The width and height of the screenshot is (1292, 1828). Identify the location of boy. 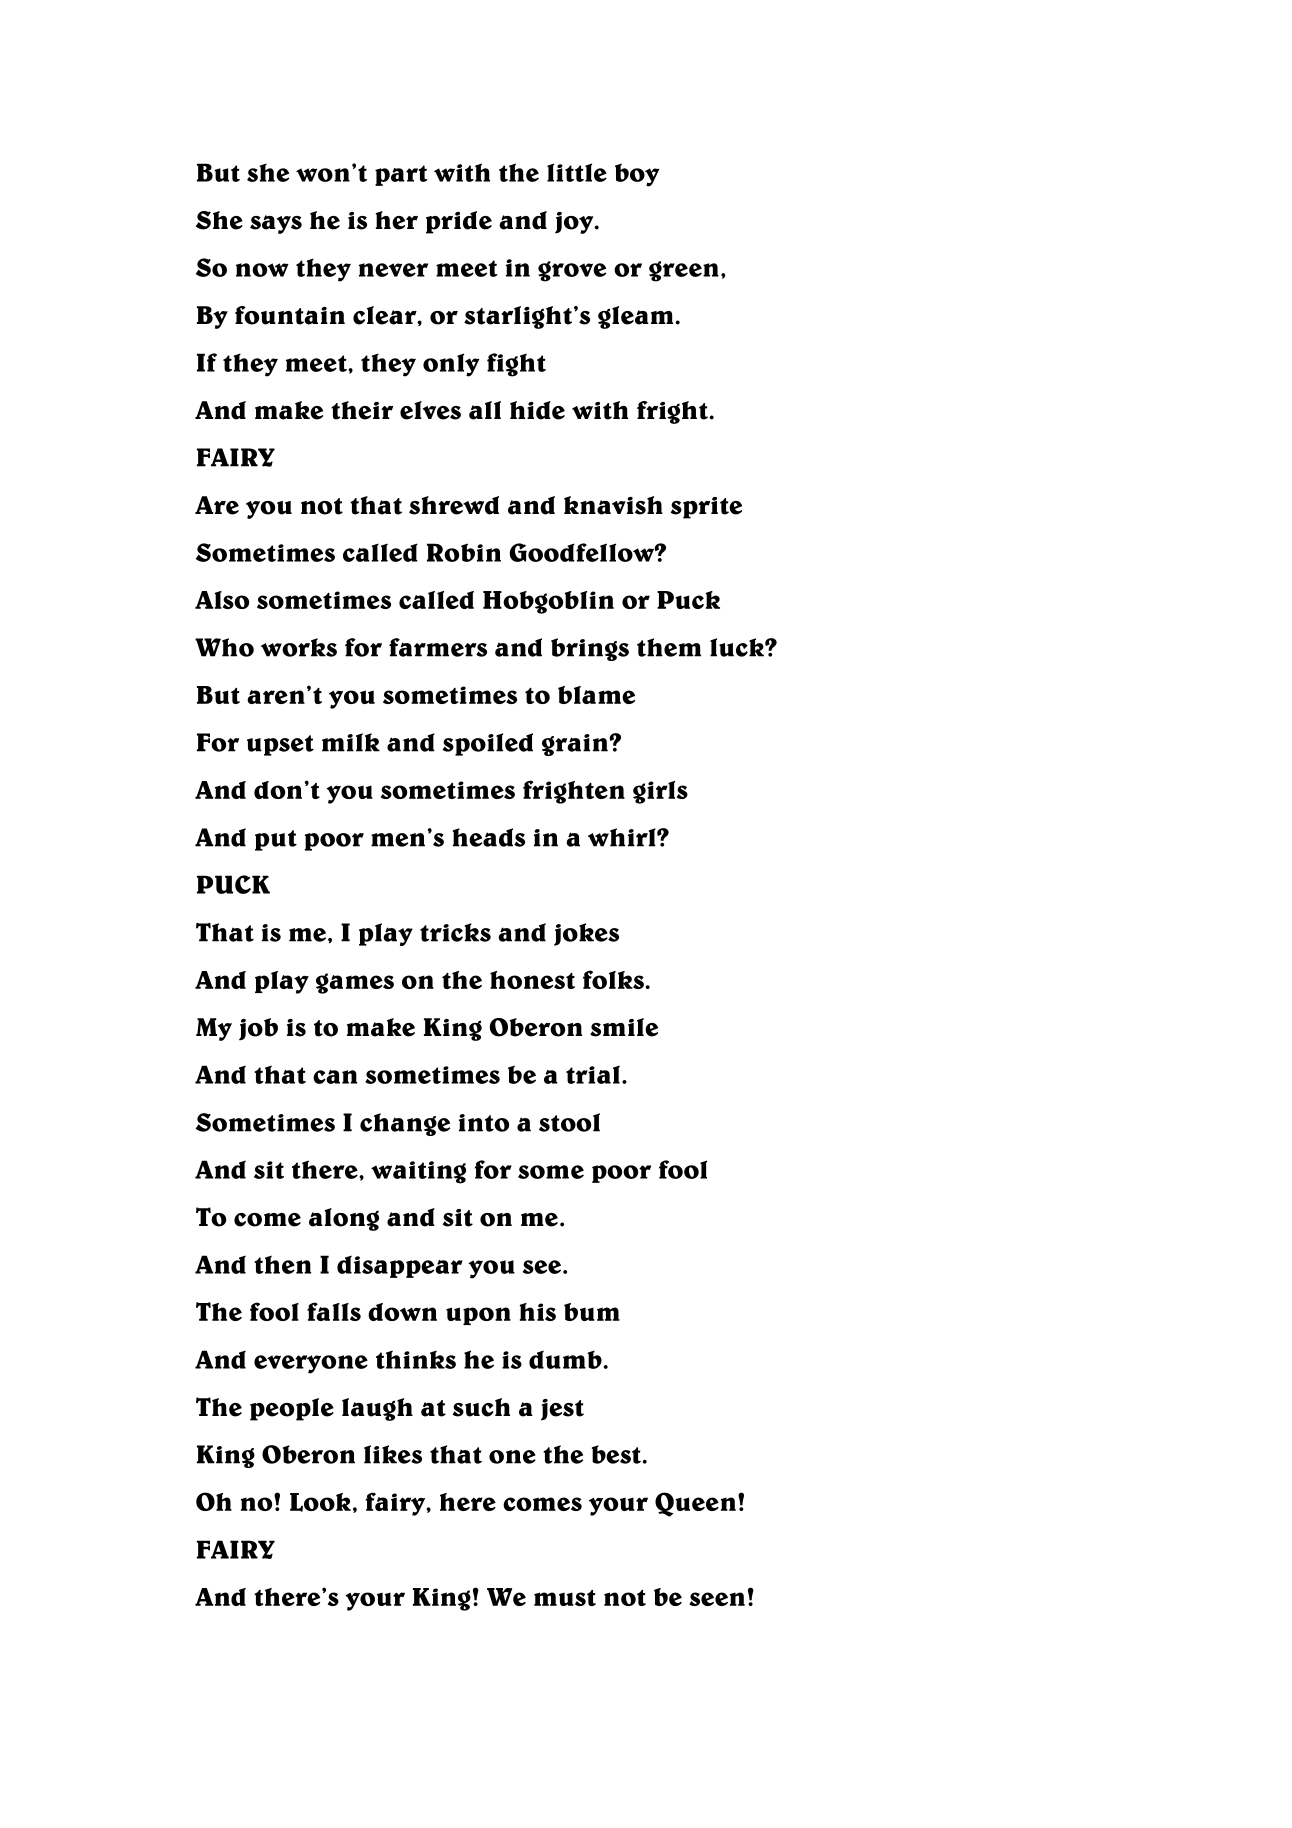
(637, 175).
